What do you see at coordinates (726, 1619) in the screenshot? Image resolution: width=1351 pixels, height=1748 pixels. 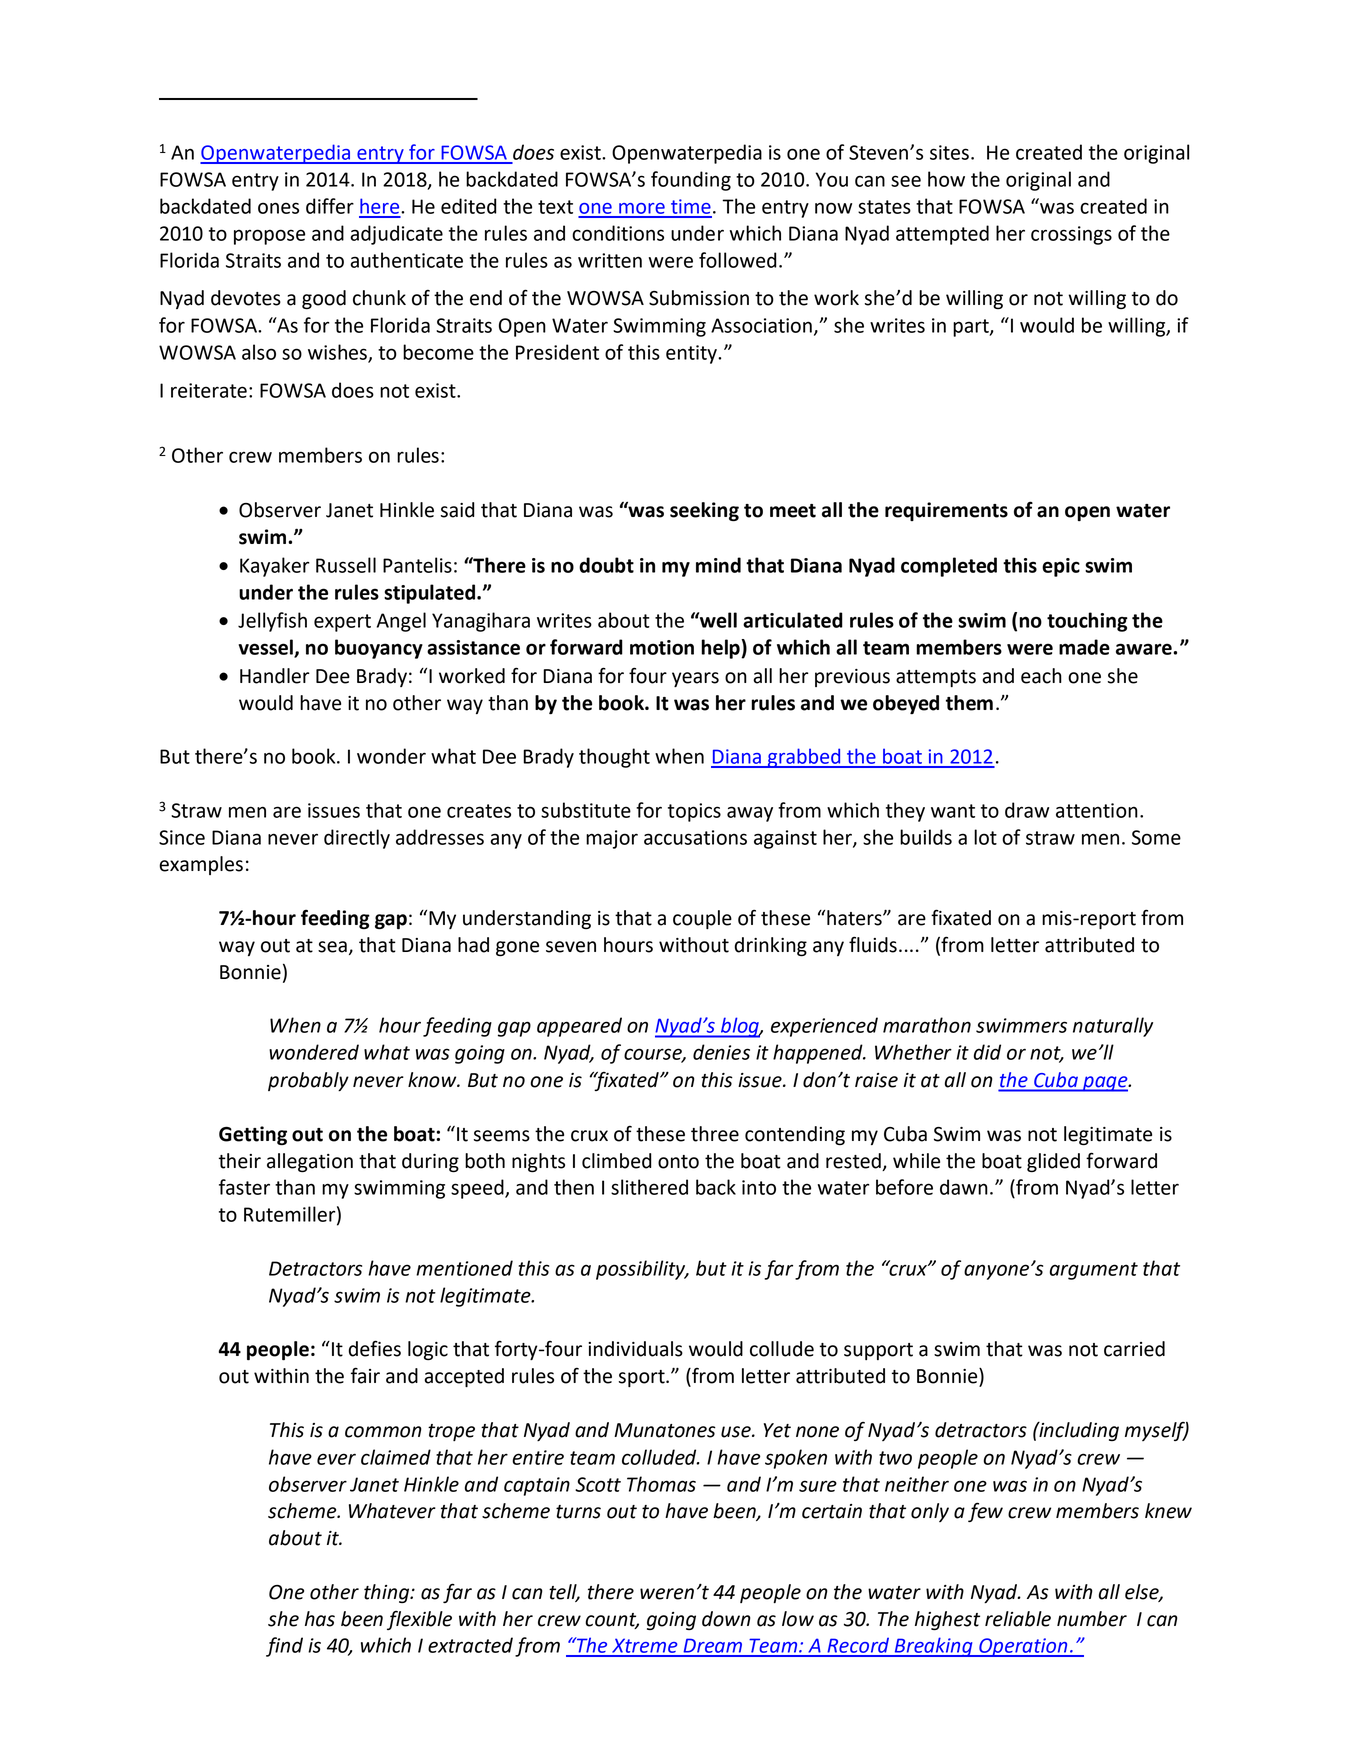 I see `down` at bounding box center [726, 1619].
